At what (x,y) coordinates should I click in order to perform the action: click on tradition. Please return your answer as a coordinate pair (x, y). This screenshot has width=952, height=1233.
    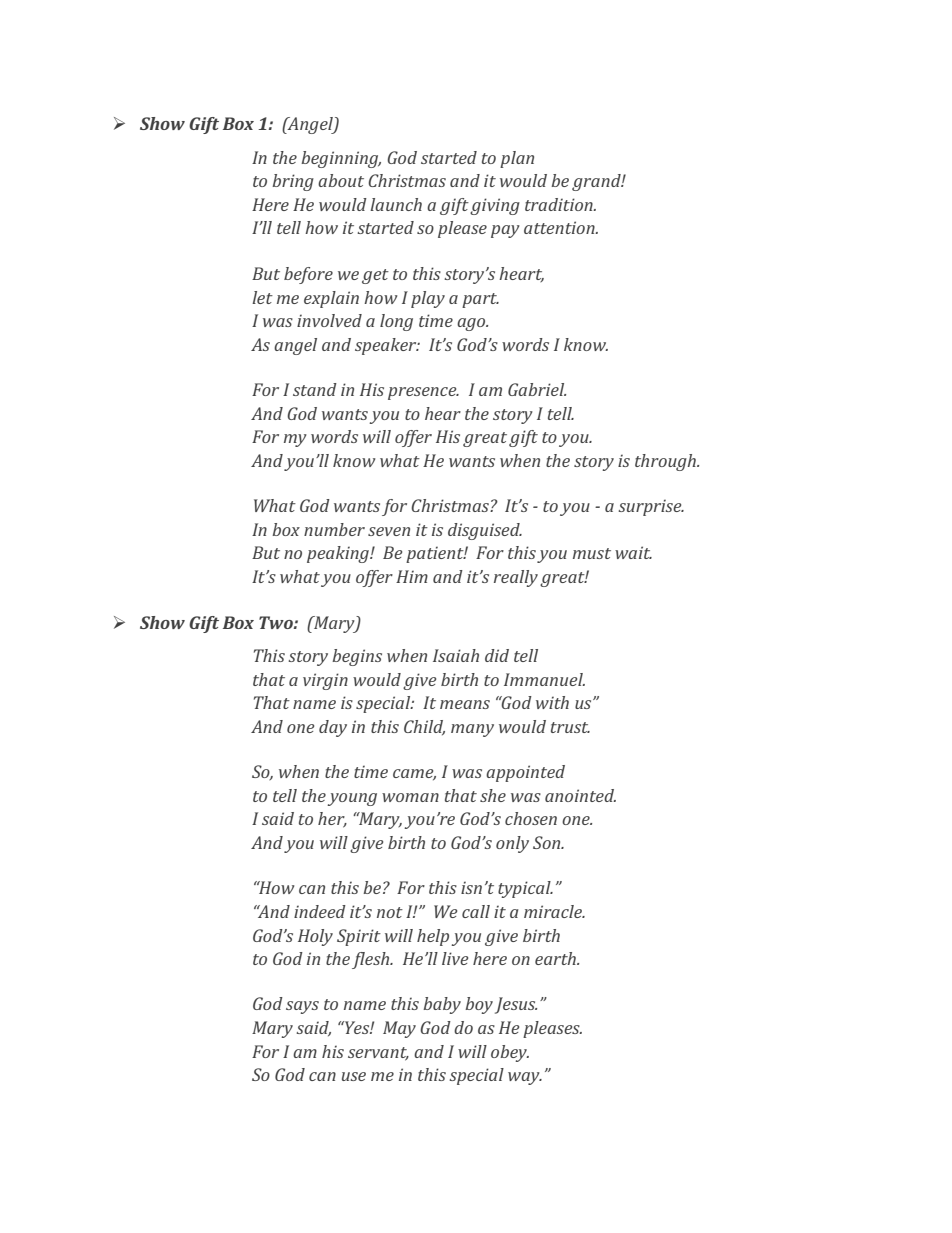
    Looking at the image, I should click on (560, 204).
